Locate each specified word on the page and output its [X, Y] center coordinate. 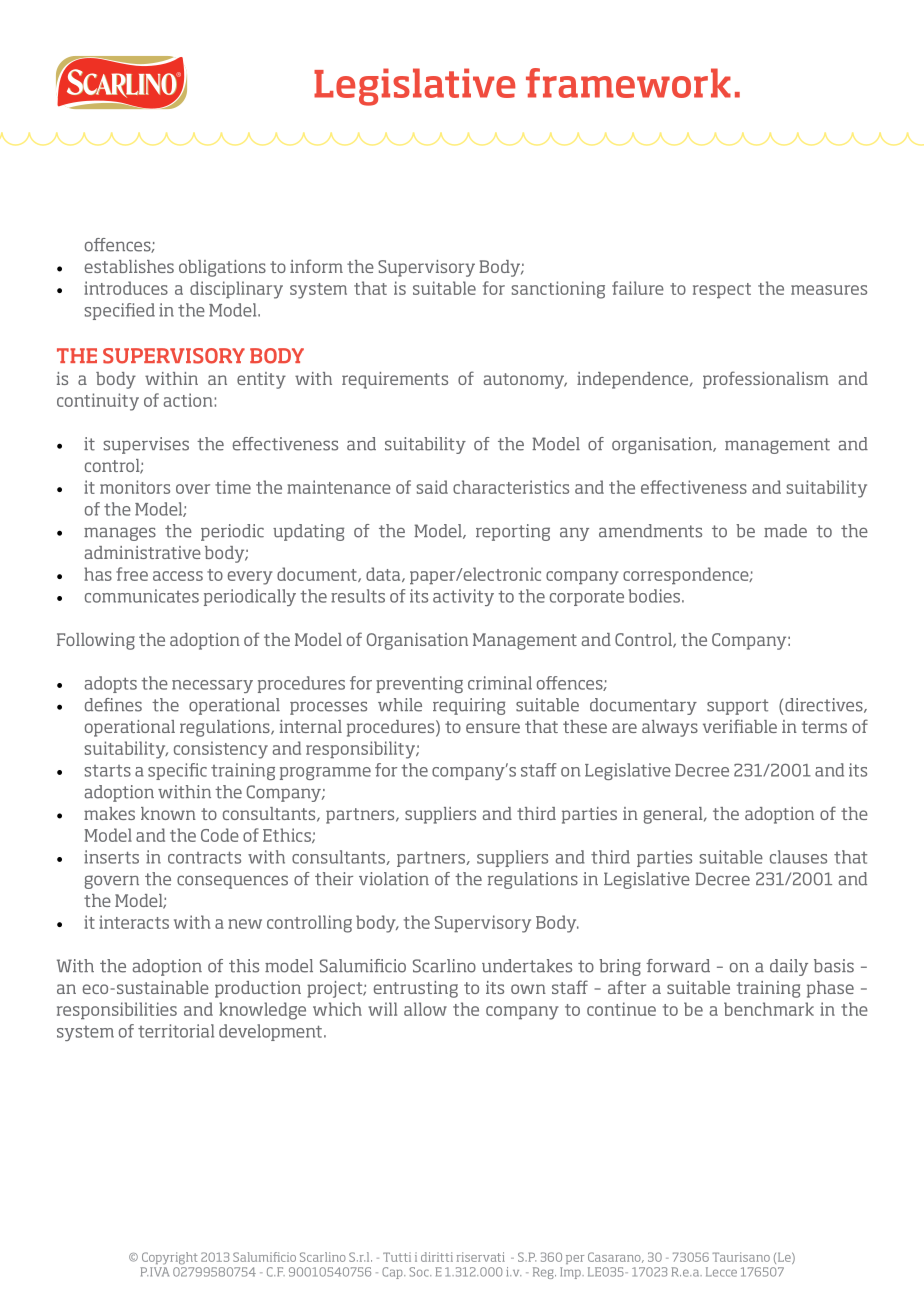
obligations [222, 268]
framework [628, 83]
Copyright [169, 1258]
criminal [500, 683]
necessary [212, 686]
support [737, 707]
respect [722, 291]
